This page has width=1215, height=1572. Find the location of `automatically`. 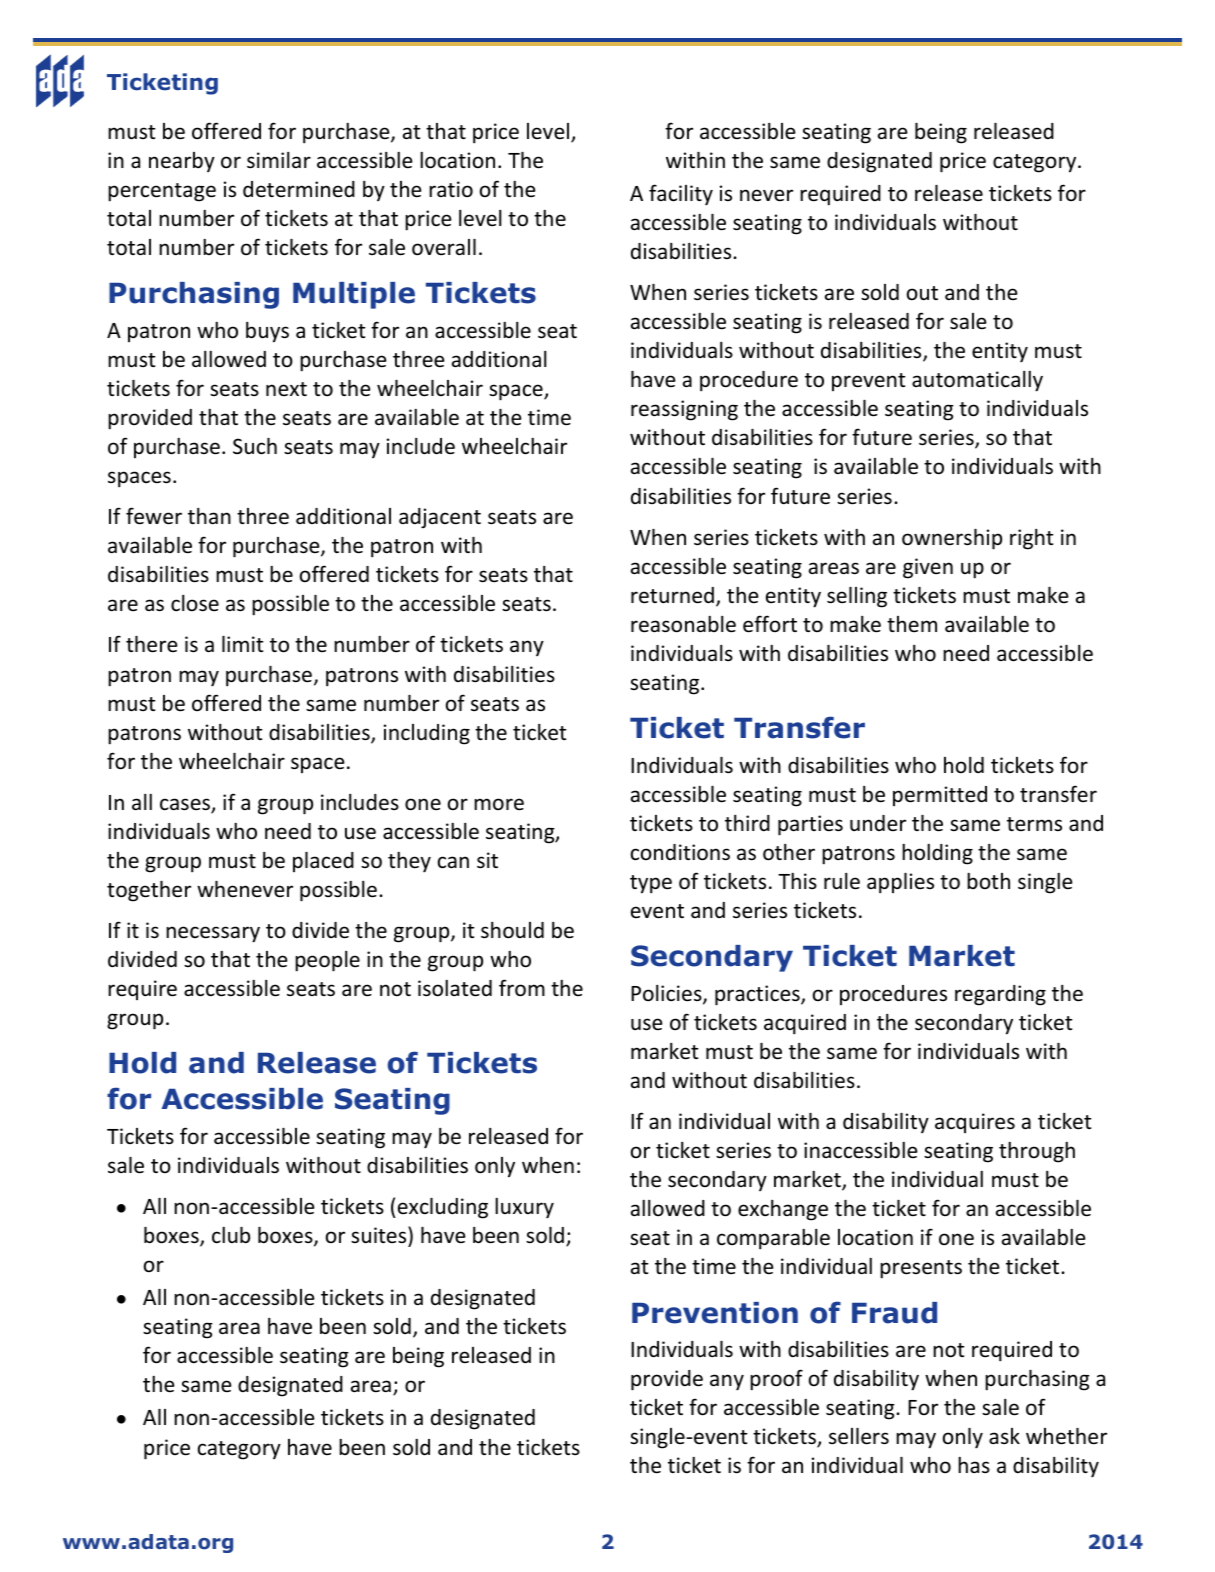

automatically is located at coordinates (977, 381).
